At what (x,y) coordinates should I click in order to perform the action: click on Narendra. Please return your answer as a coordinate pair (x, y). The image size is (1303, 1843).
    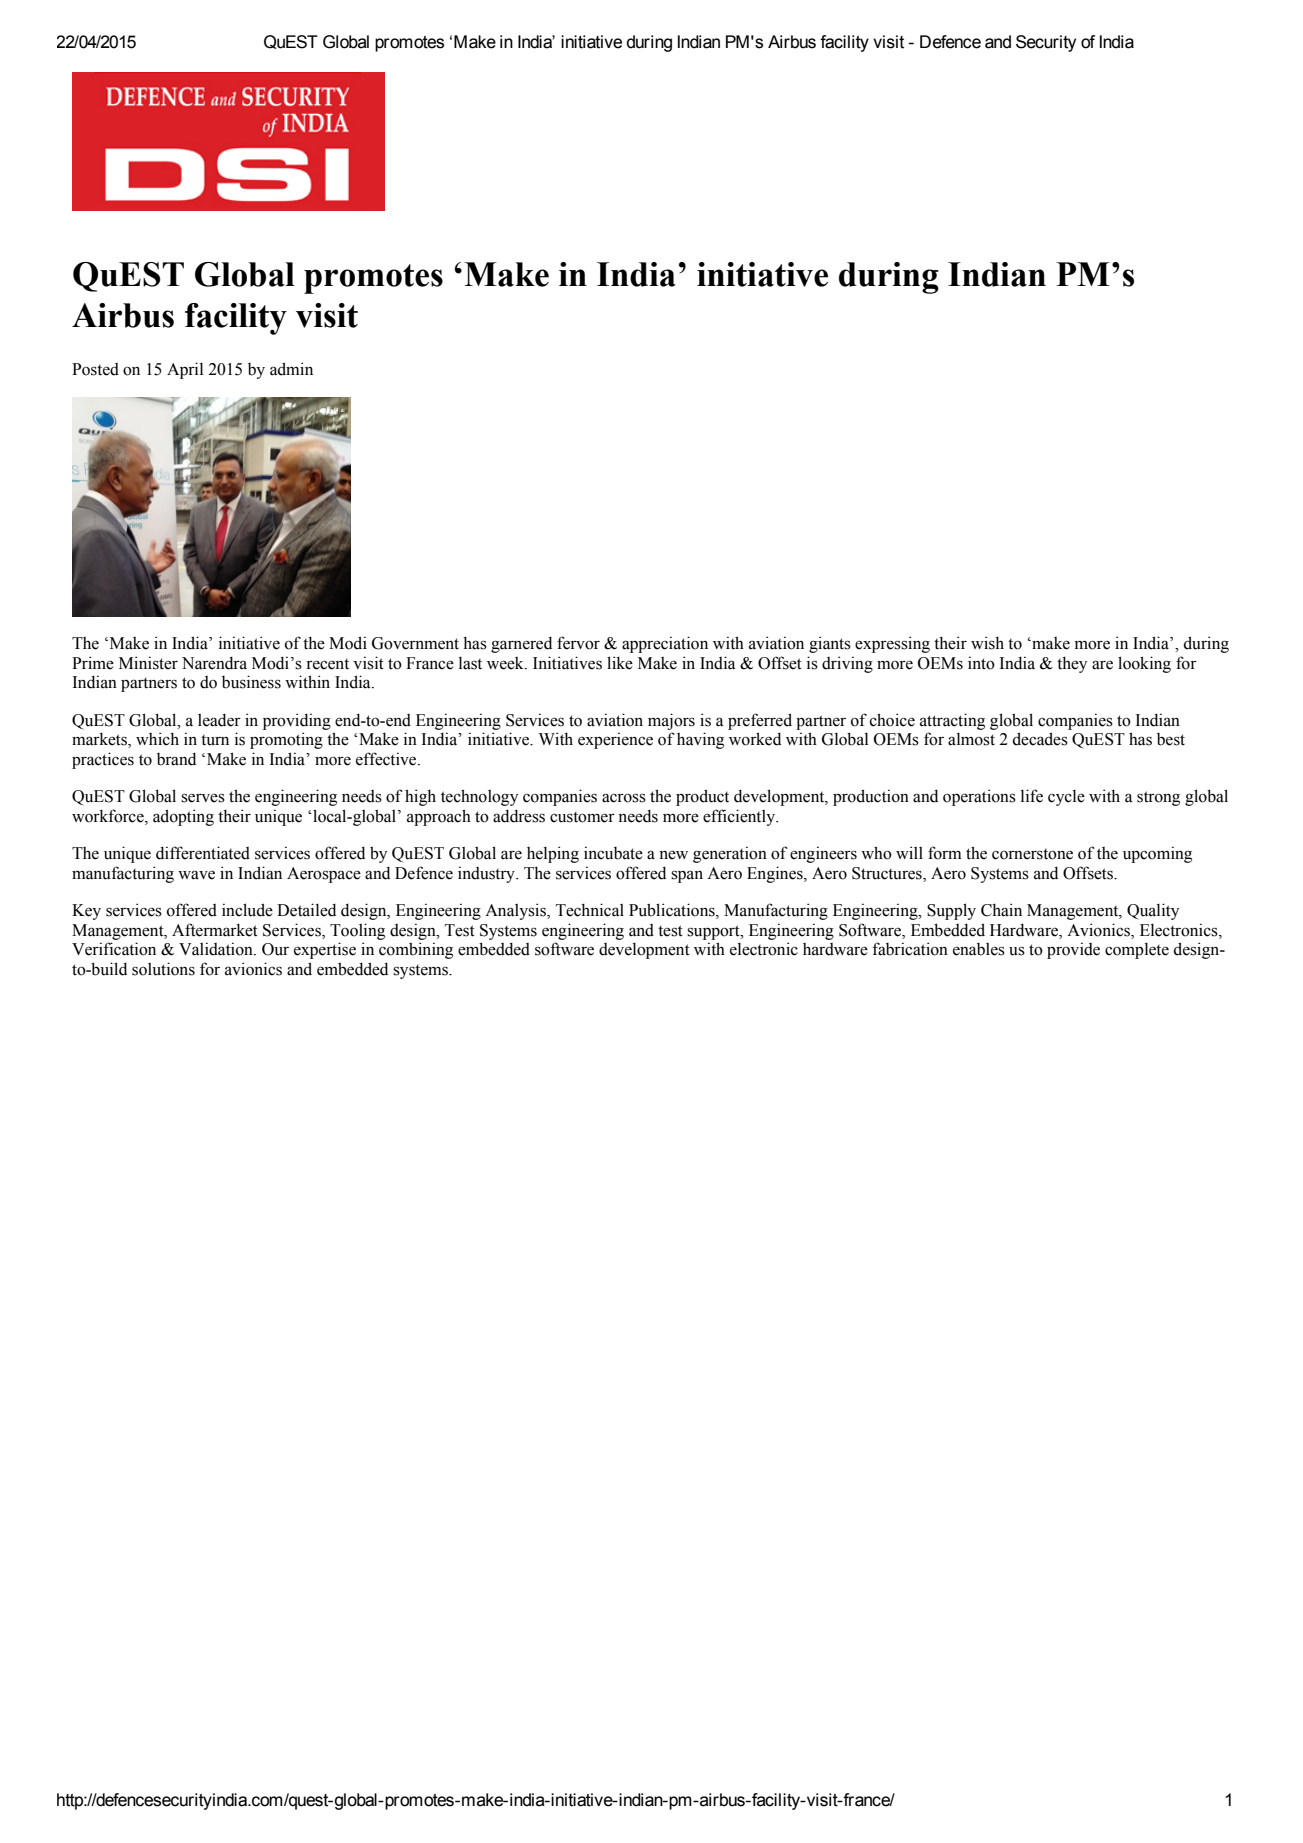
    Looking at the image, I should click on (214, 663).
